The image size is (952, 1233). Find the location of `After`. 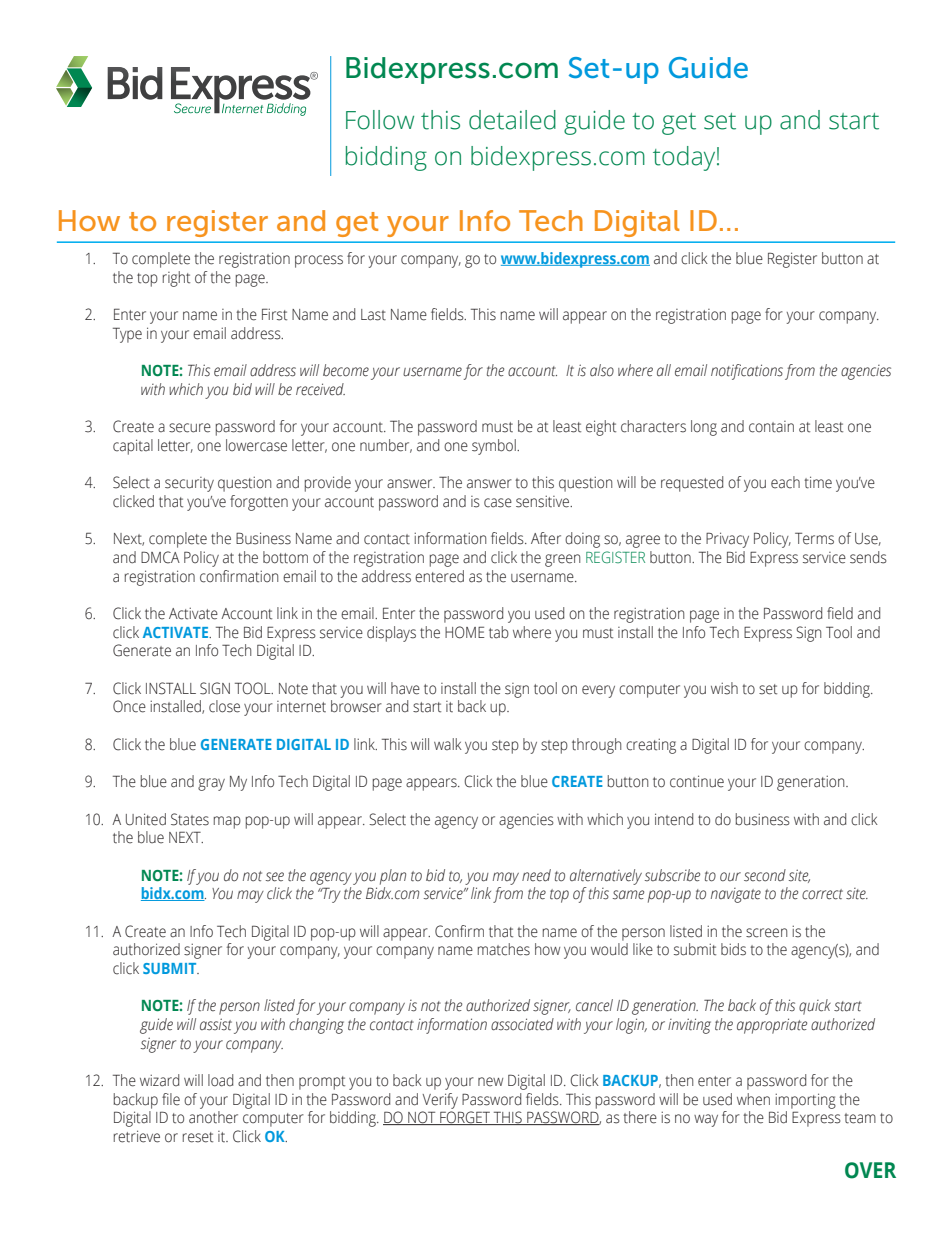

After is located at coordinates (546, 538).
